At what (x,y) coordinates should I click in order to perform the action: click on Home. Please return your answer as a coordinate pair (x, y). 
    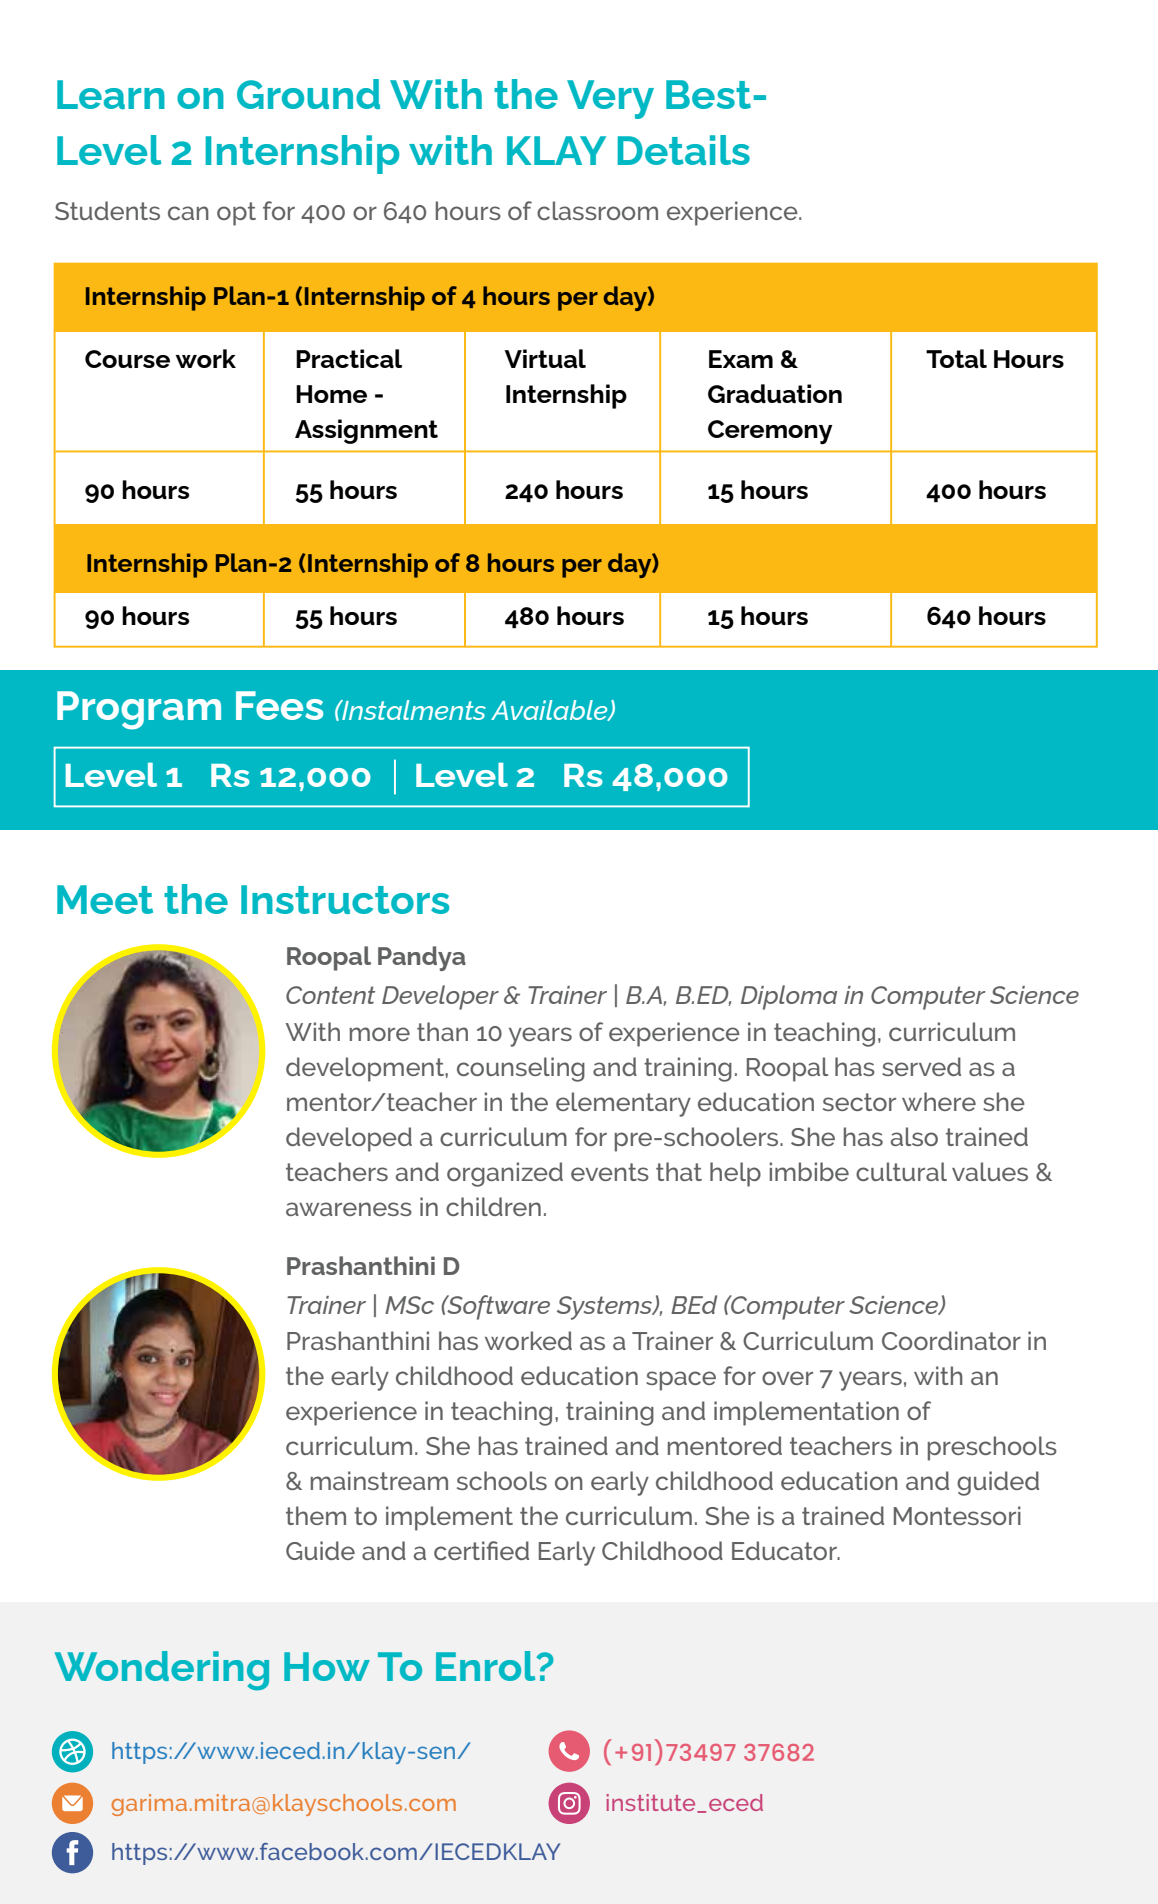
    Looking at the image, I should click on (331, 394).
